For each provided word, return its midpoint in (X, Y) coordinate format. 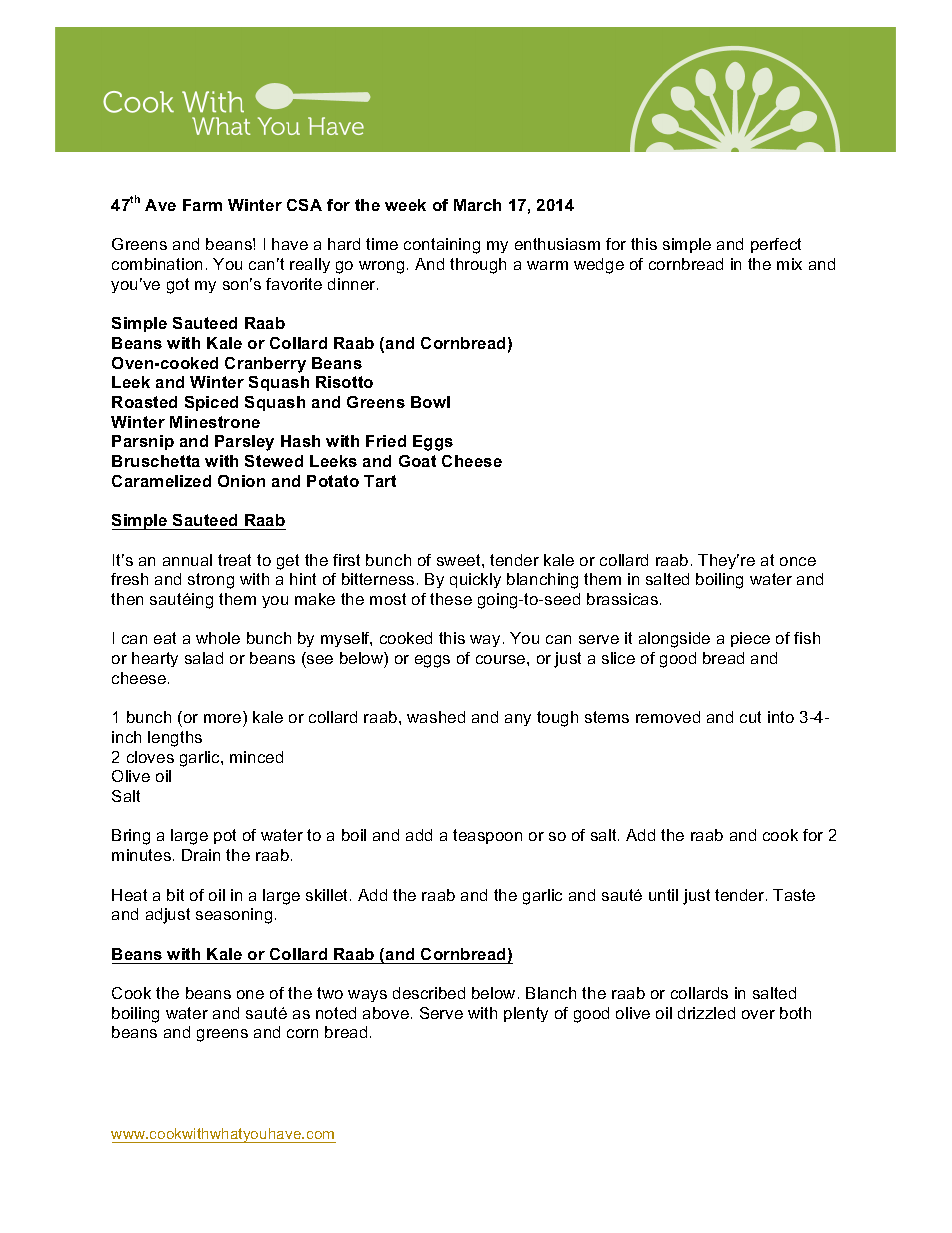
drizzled (706, 1013)
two (330, 993)
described (429, 993)
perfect (776, 245)
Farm (202, 205)
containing (442, 246)
